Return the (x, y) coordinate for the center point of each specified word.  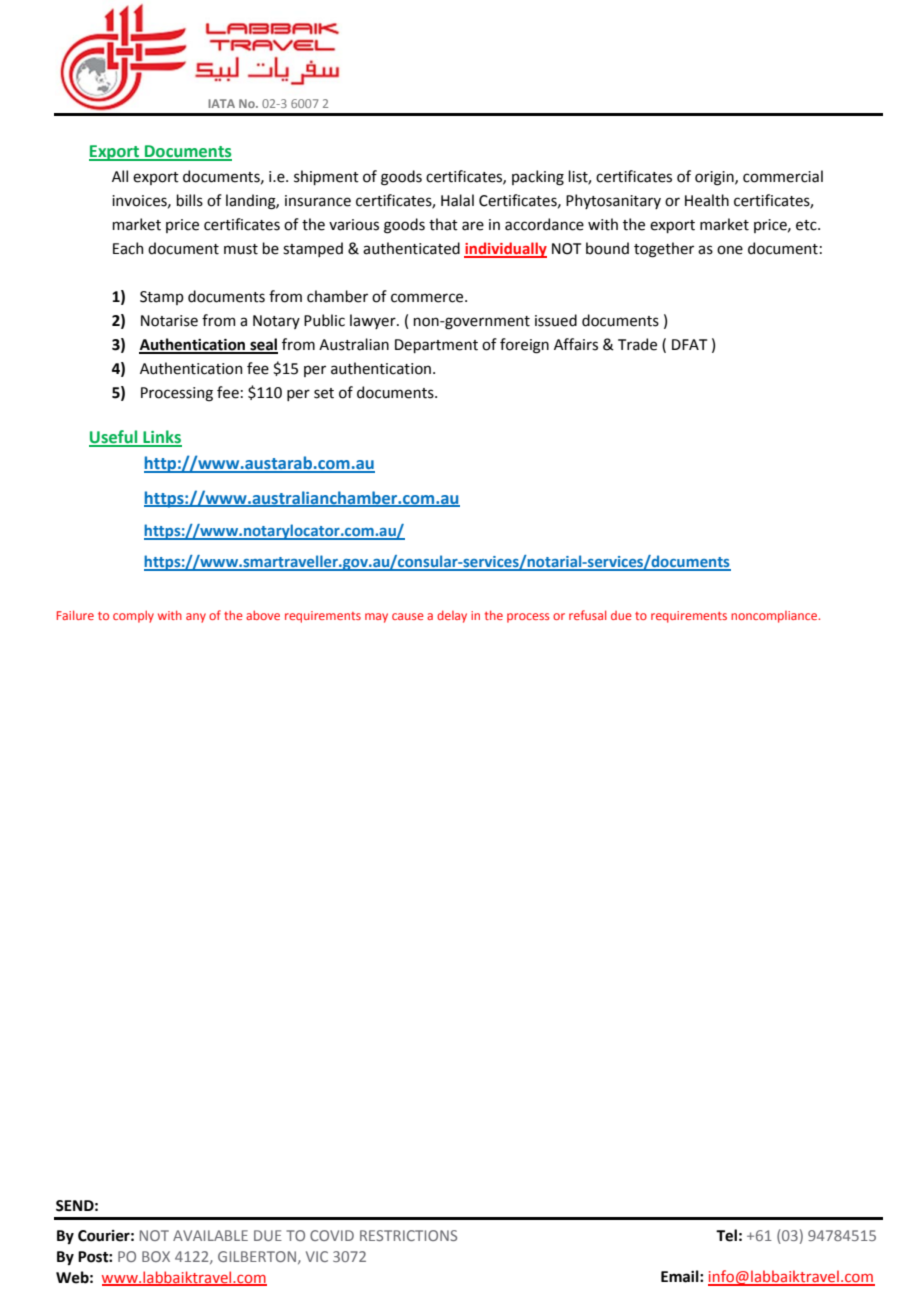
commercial (783, 176)
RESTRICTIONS (408, 1235)
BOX (156, 1256)
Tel (726, 1235)
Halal (457, 200)
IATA (221, 103)
